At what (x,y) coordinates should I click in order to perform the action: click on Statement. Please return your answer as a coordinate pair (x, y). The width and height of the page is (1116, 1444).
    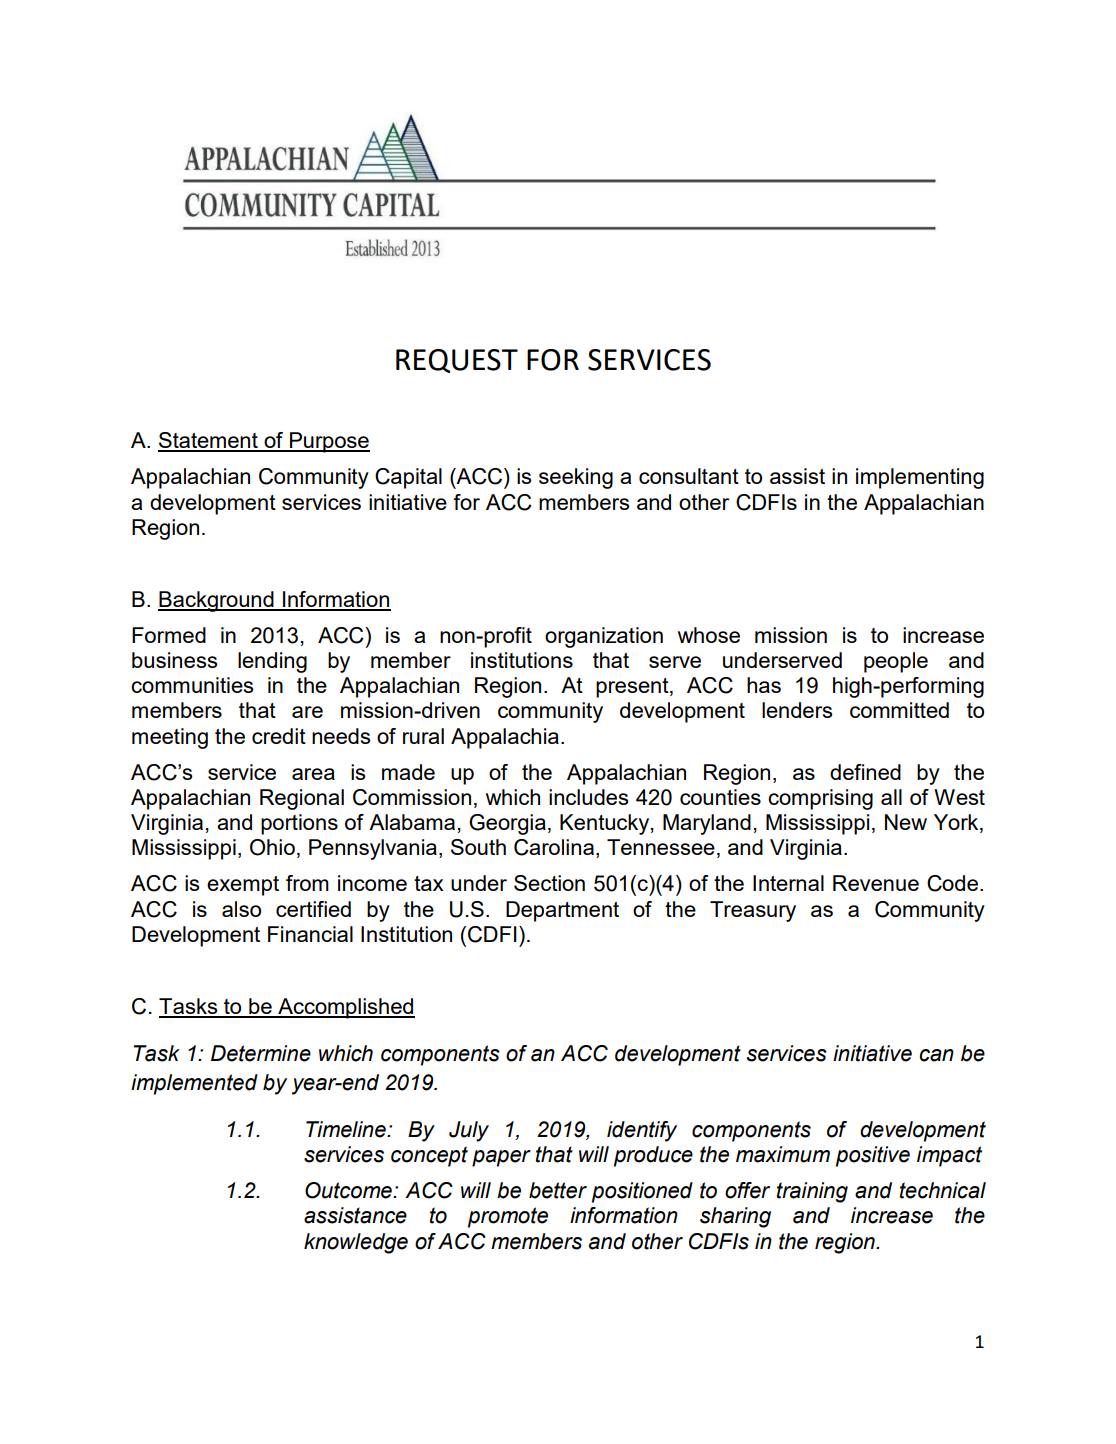
    Looking at the image, I should click on (209, 441).
